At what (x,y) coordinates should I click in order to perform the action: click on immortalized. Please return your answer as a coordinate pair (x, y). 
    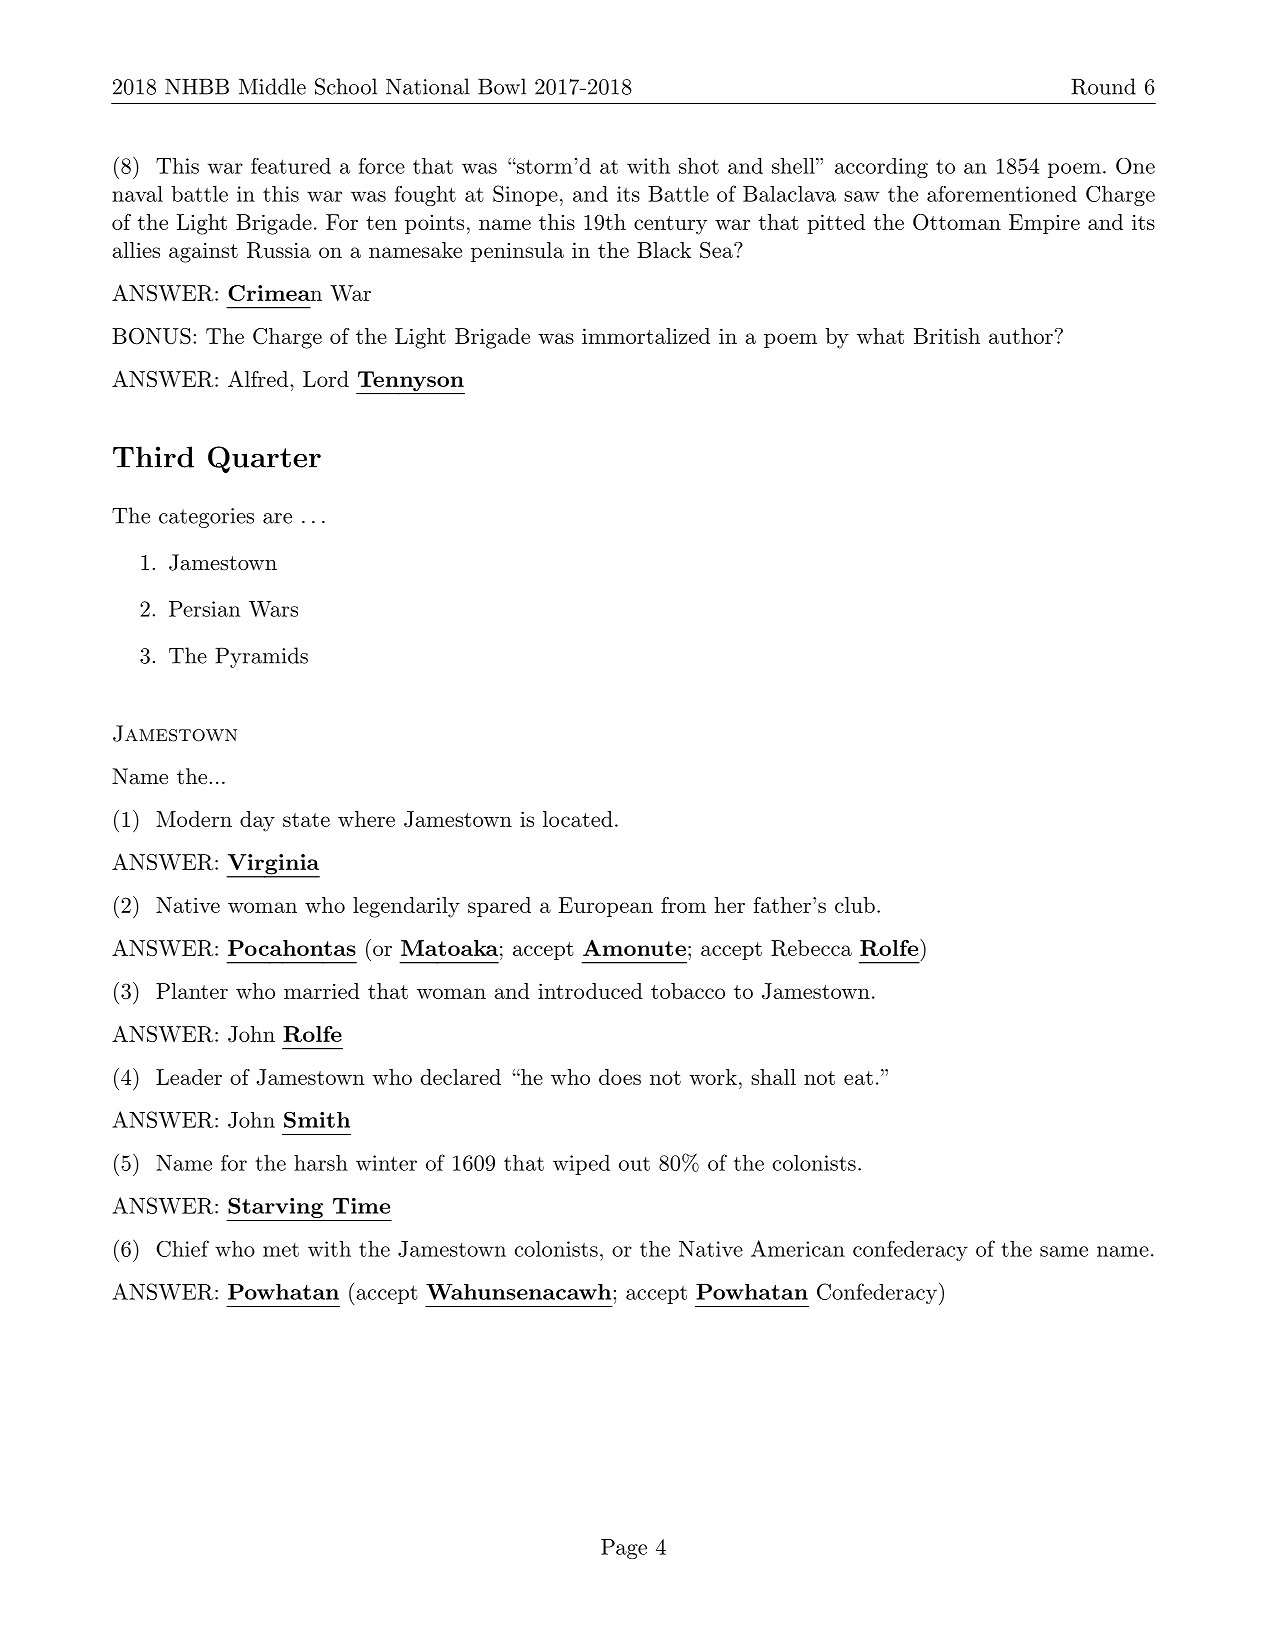
    Looking at the image, I should click on (646, 336).
